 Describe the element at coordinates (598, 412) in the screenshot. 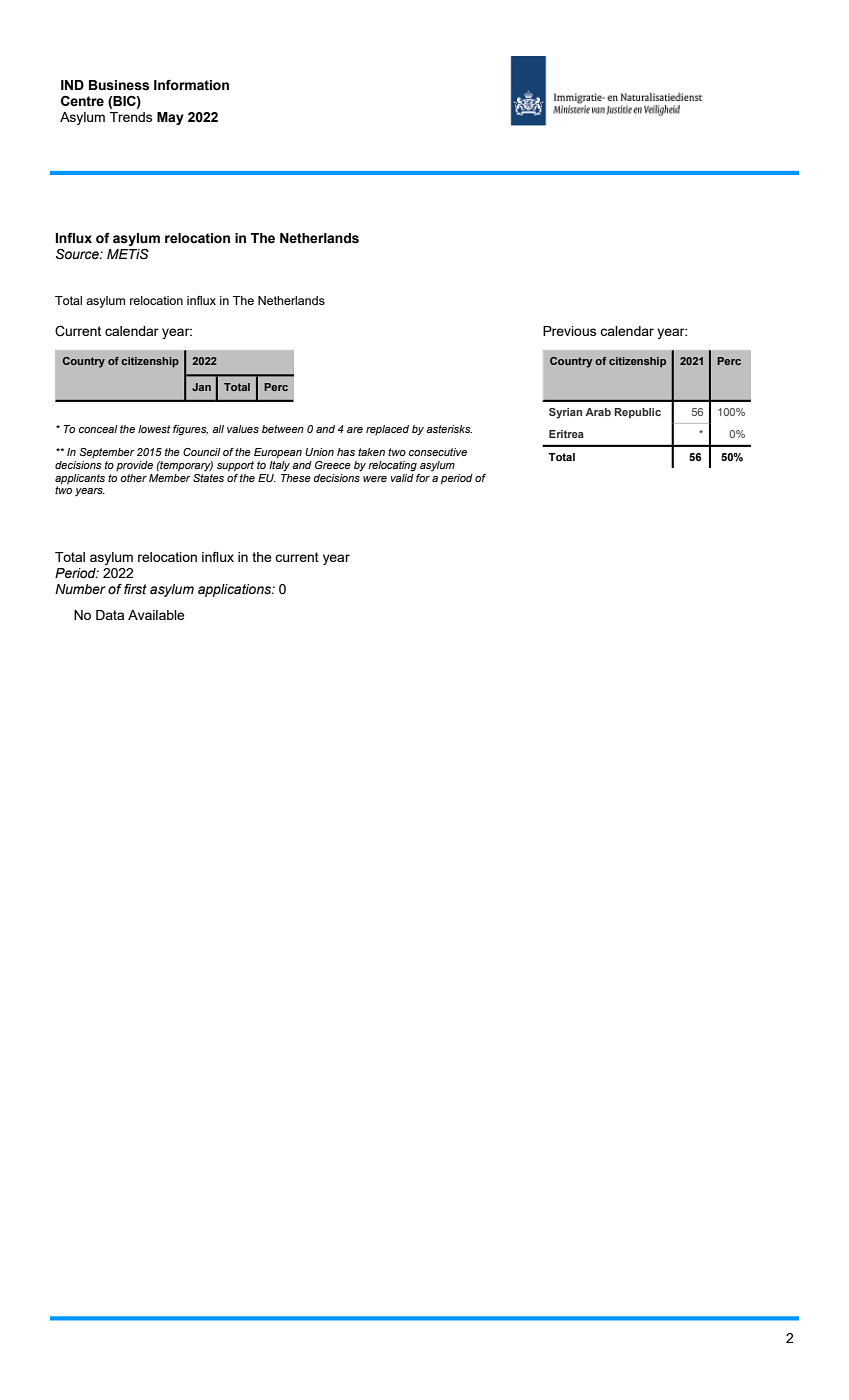

I see `Arab` at that location.
